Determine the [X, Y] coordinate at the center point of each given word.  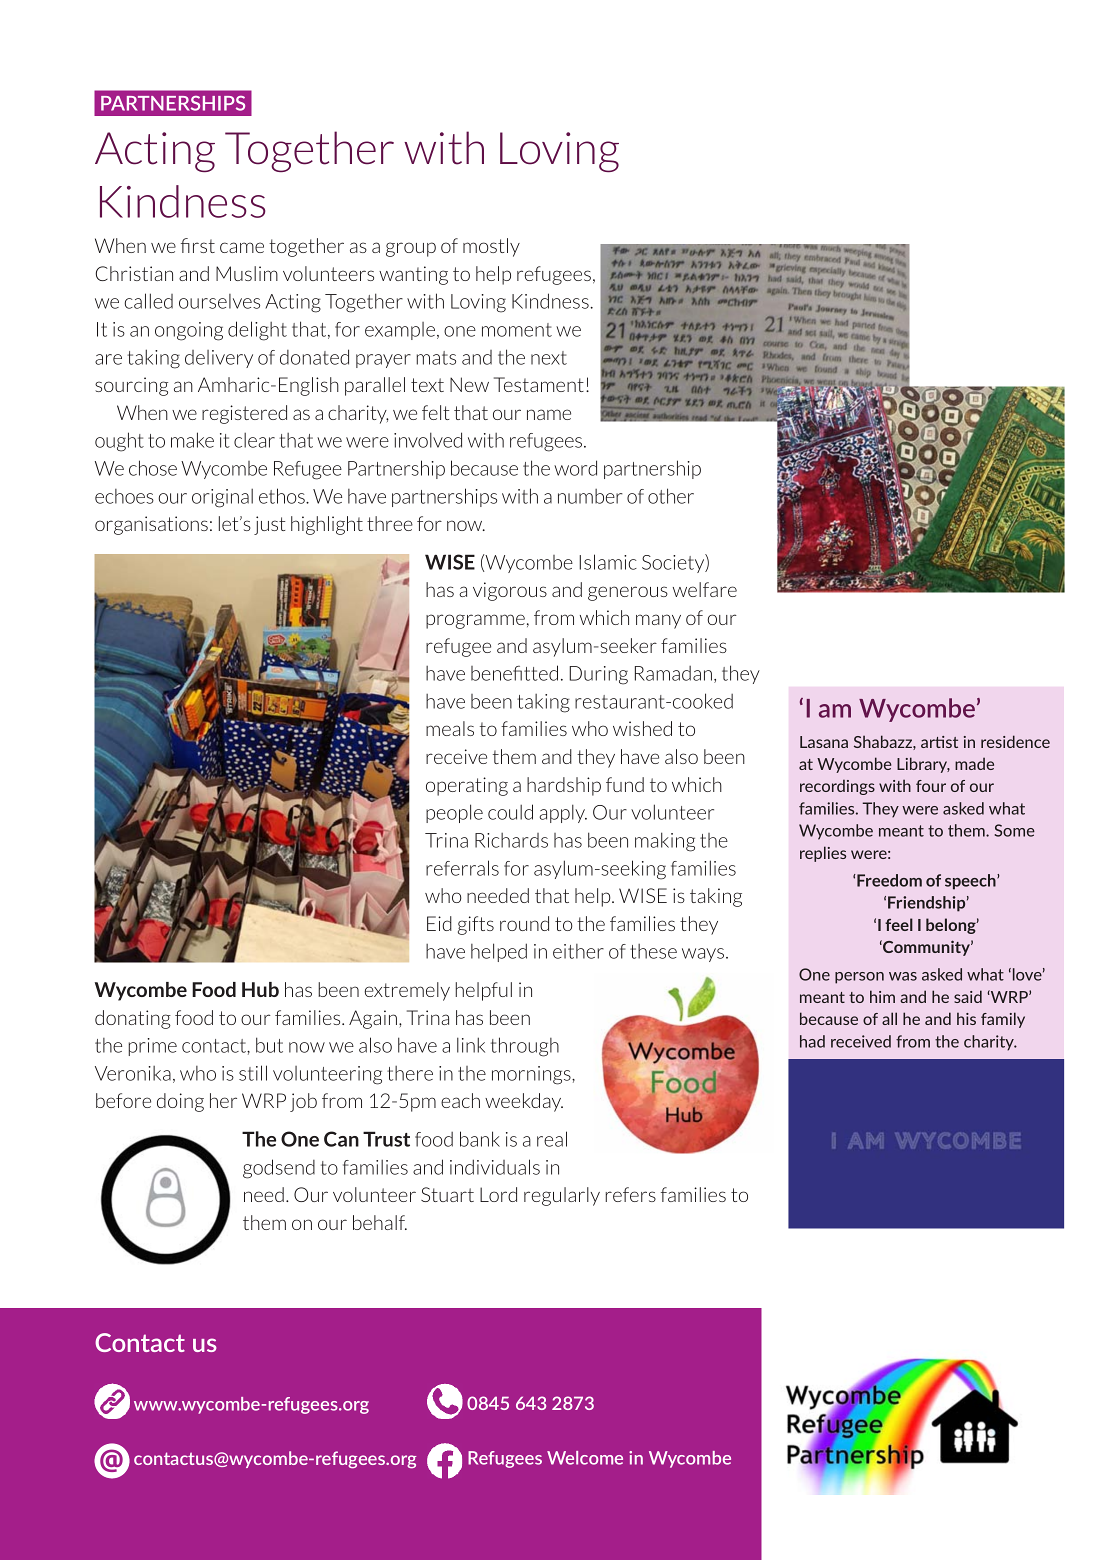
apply [563, 813]
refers [630, 1194]
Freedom [888, 880]
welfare [705, 589]
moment [517, 330]
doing [180, 1102]
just [269, 525]
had [812, 1041]
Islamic [608, 562]
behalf [380, 1222]
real [552, 1139]
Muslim [247, 273]
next [549, 358]
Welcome [585, 1458]
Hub [260, 989]
